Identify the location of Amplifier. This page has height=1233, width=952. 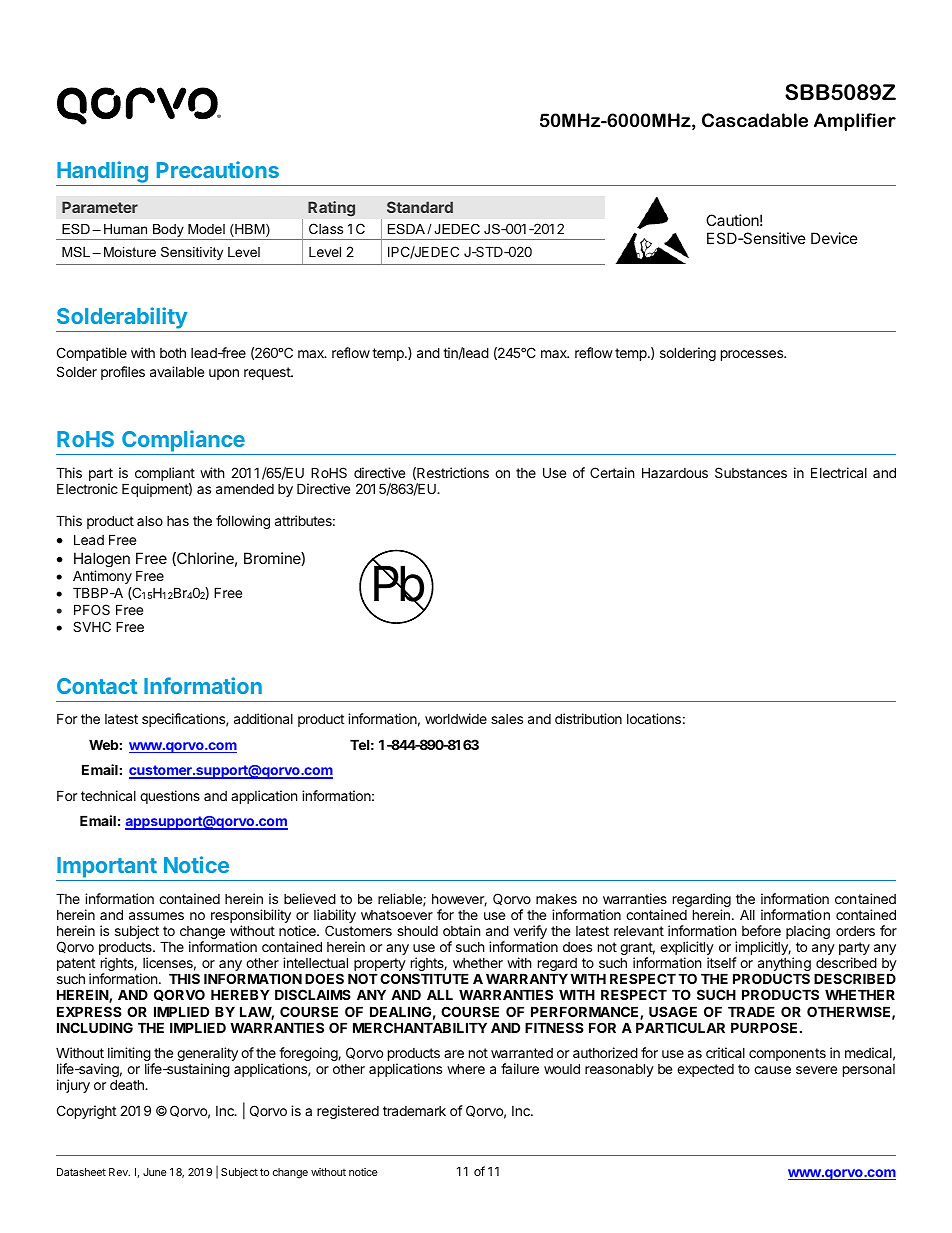
(855, 122).
